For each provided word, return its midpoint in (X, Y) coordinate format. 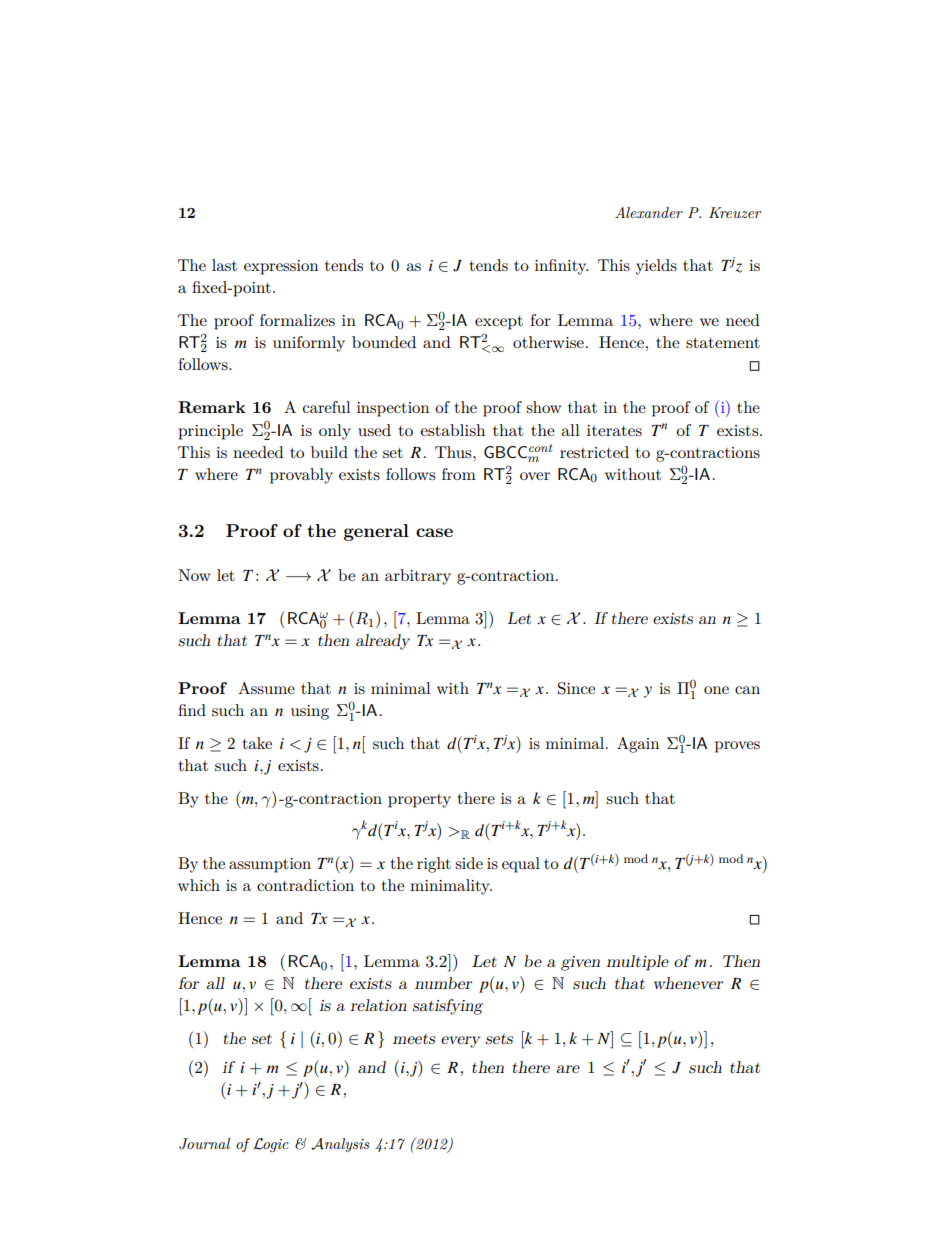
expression (281, 267)
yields (656, 267)
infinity (561, 267)
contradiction (305, 885)
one (716, 690)
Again (638, 745)
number (443, 983)
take (257, 743)
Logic (271, 1145)
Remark (212, 407)
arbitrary (418, 577)
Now (194, 575)
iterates (614, 430)
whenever (688, 983)
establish (452, 430)
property (419, 801)
